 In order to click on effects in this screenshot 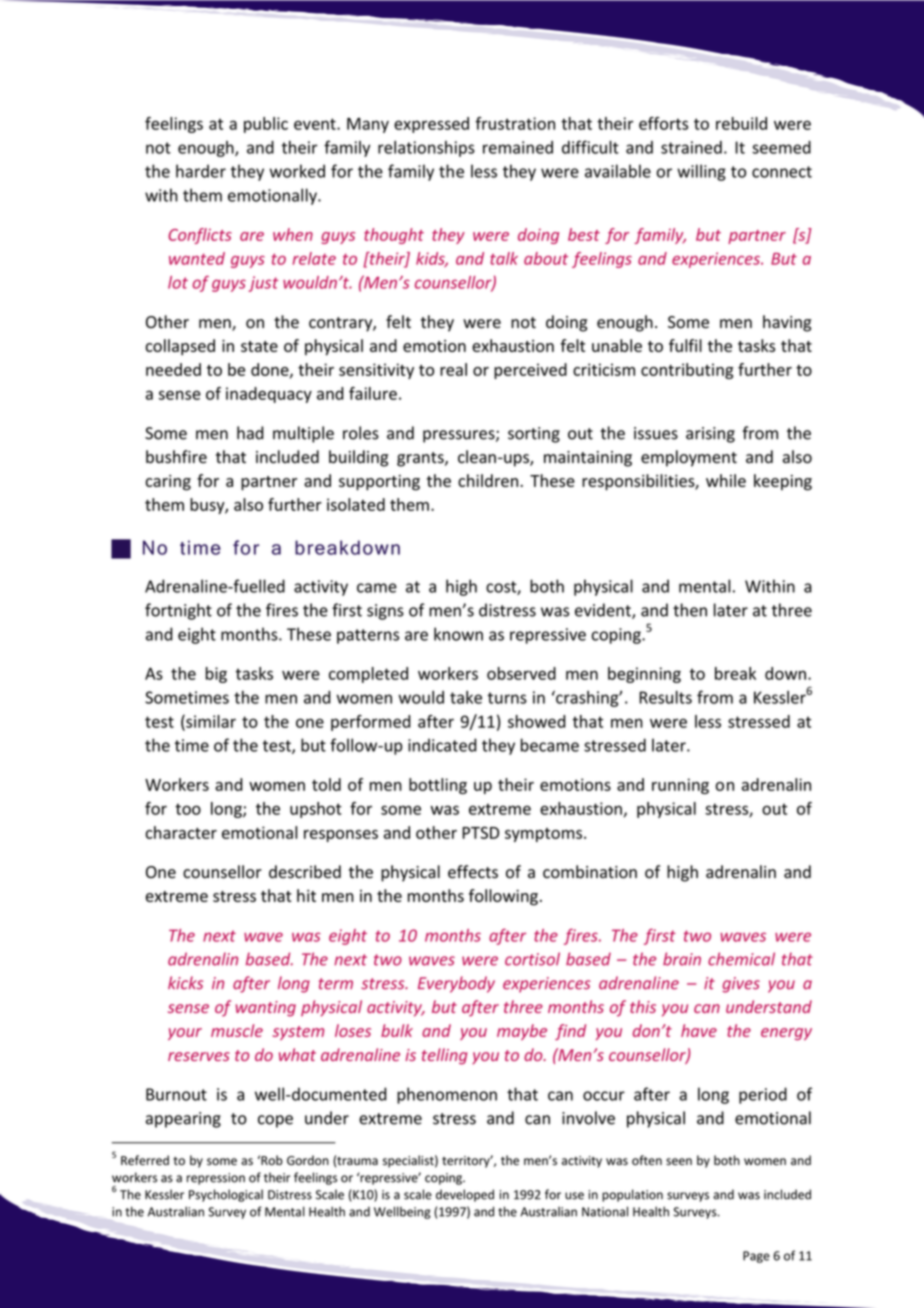, I will do `click(473, 872)`.
